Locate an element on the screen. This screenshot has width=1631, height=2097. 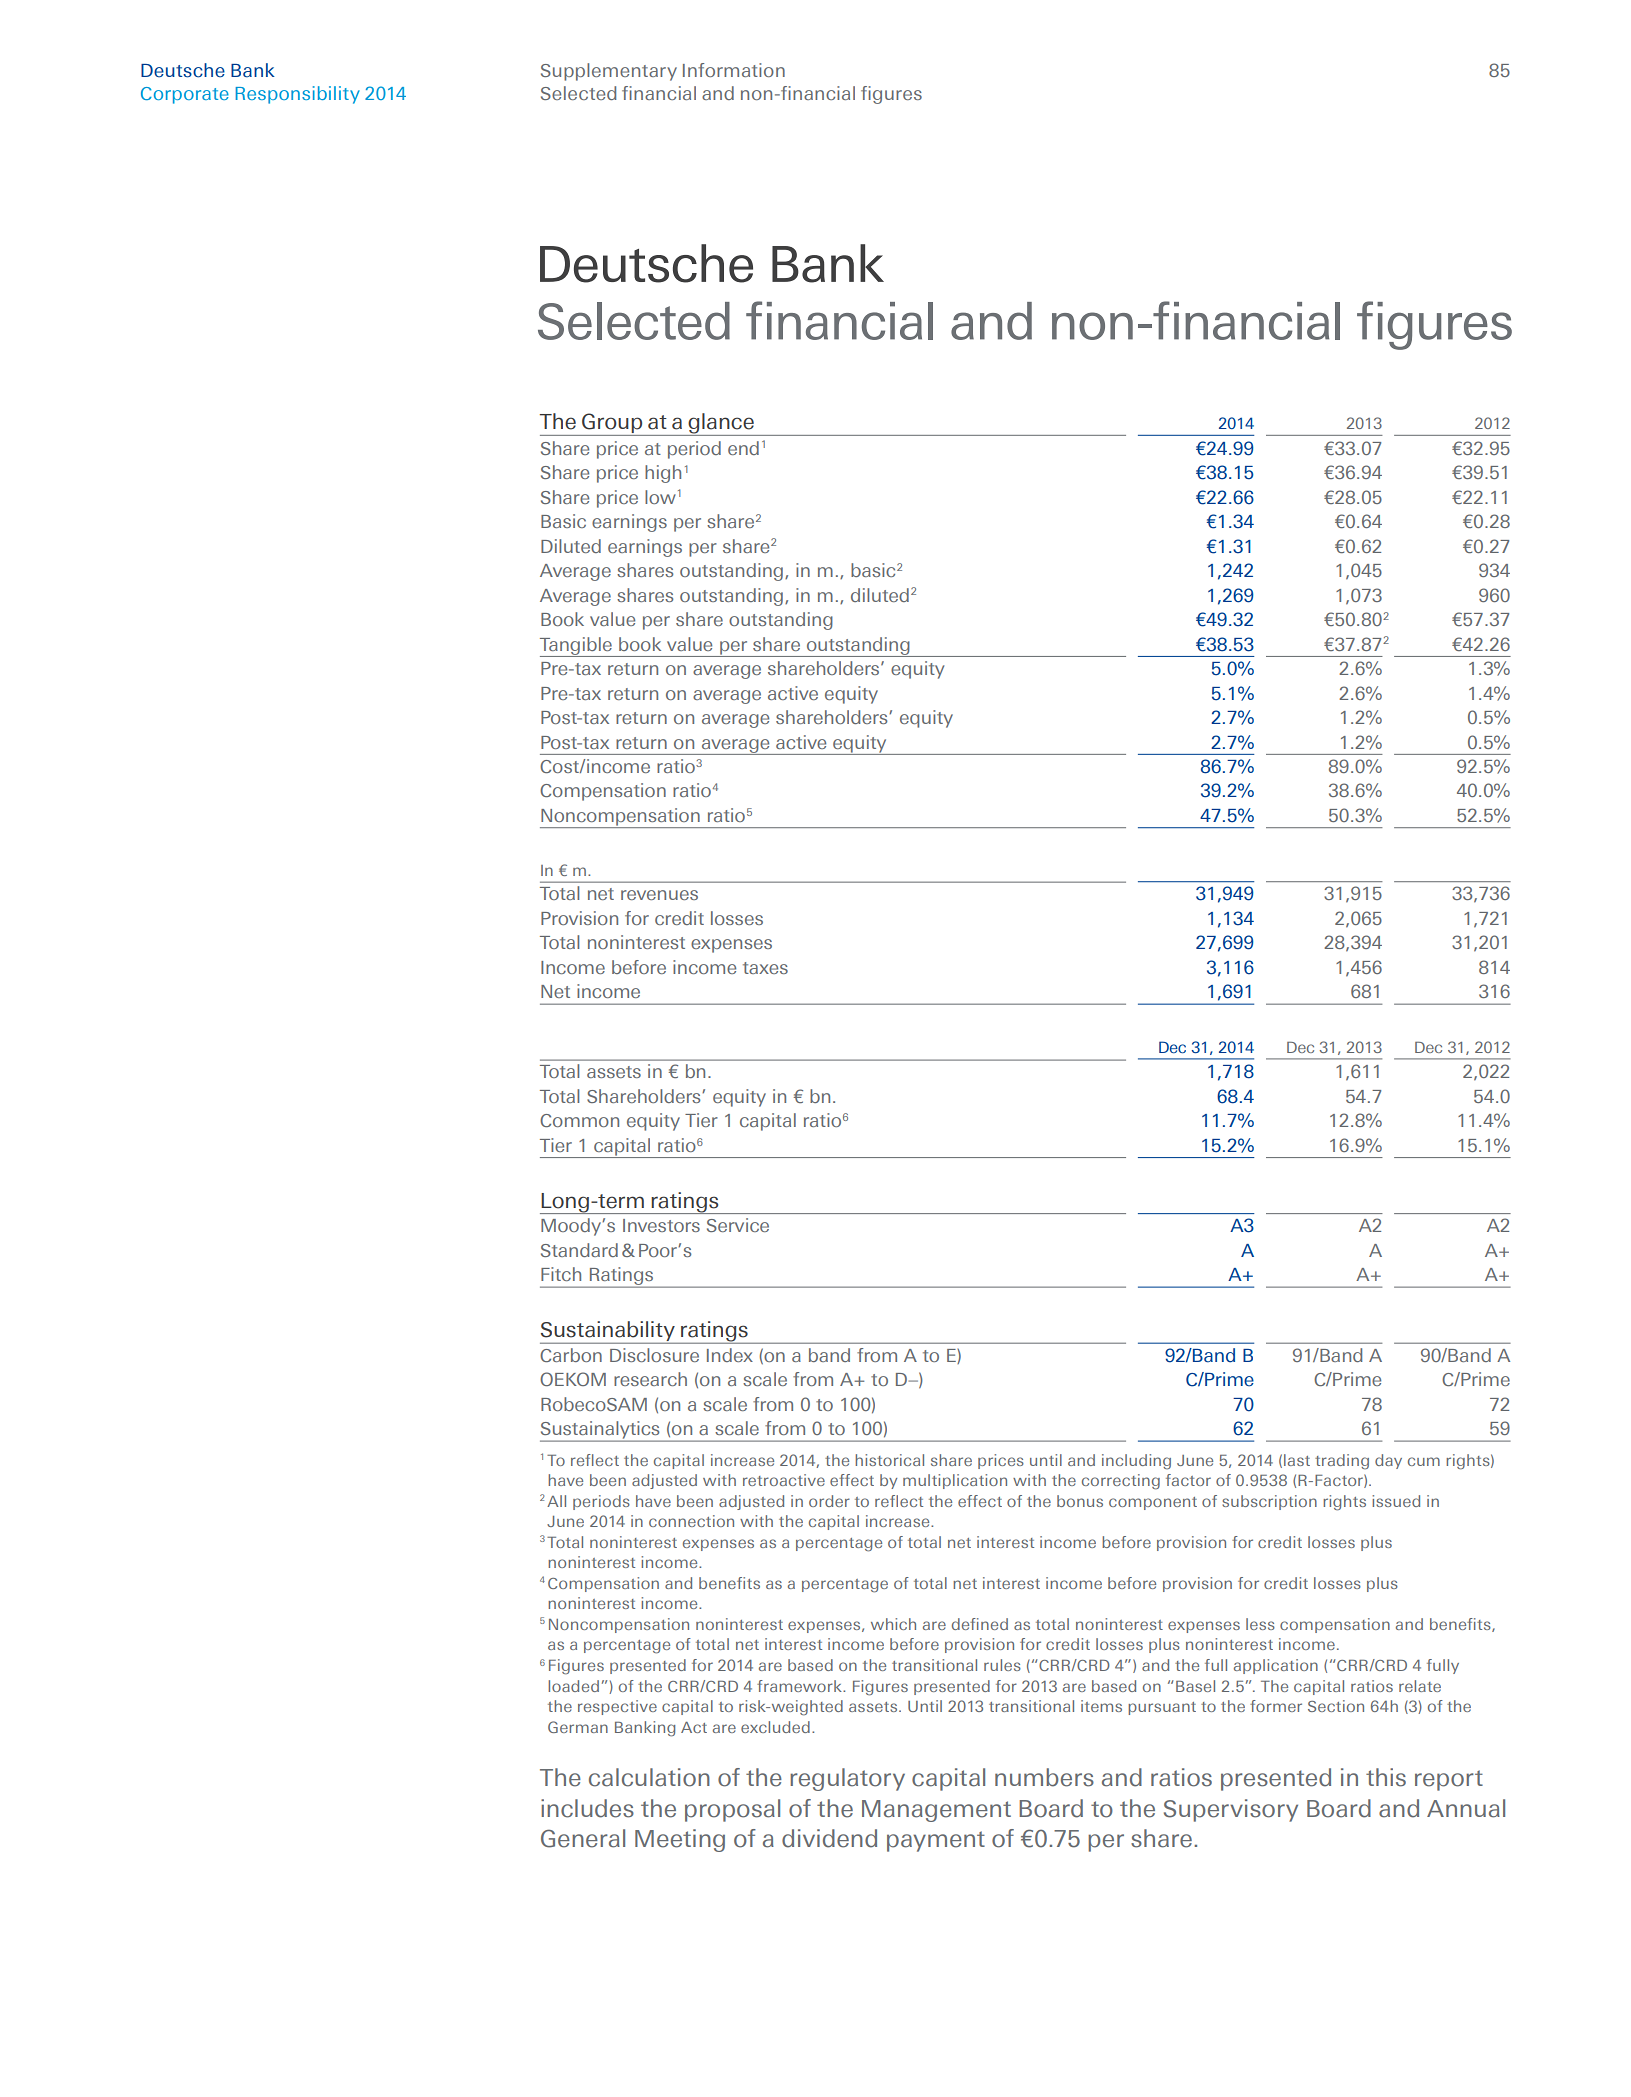
last is located at coordinates (1297, 1460).
